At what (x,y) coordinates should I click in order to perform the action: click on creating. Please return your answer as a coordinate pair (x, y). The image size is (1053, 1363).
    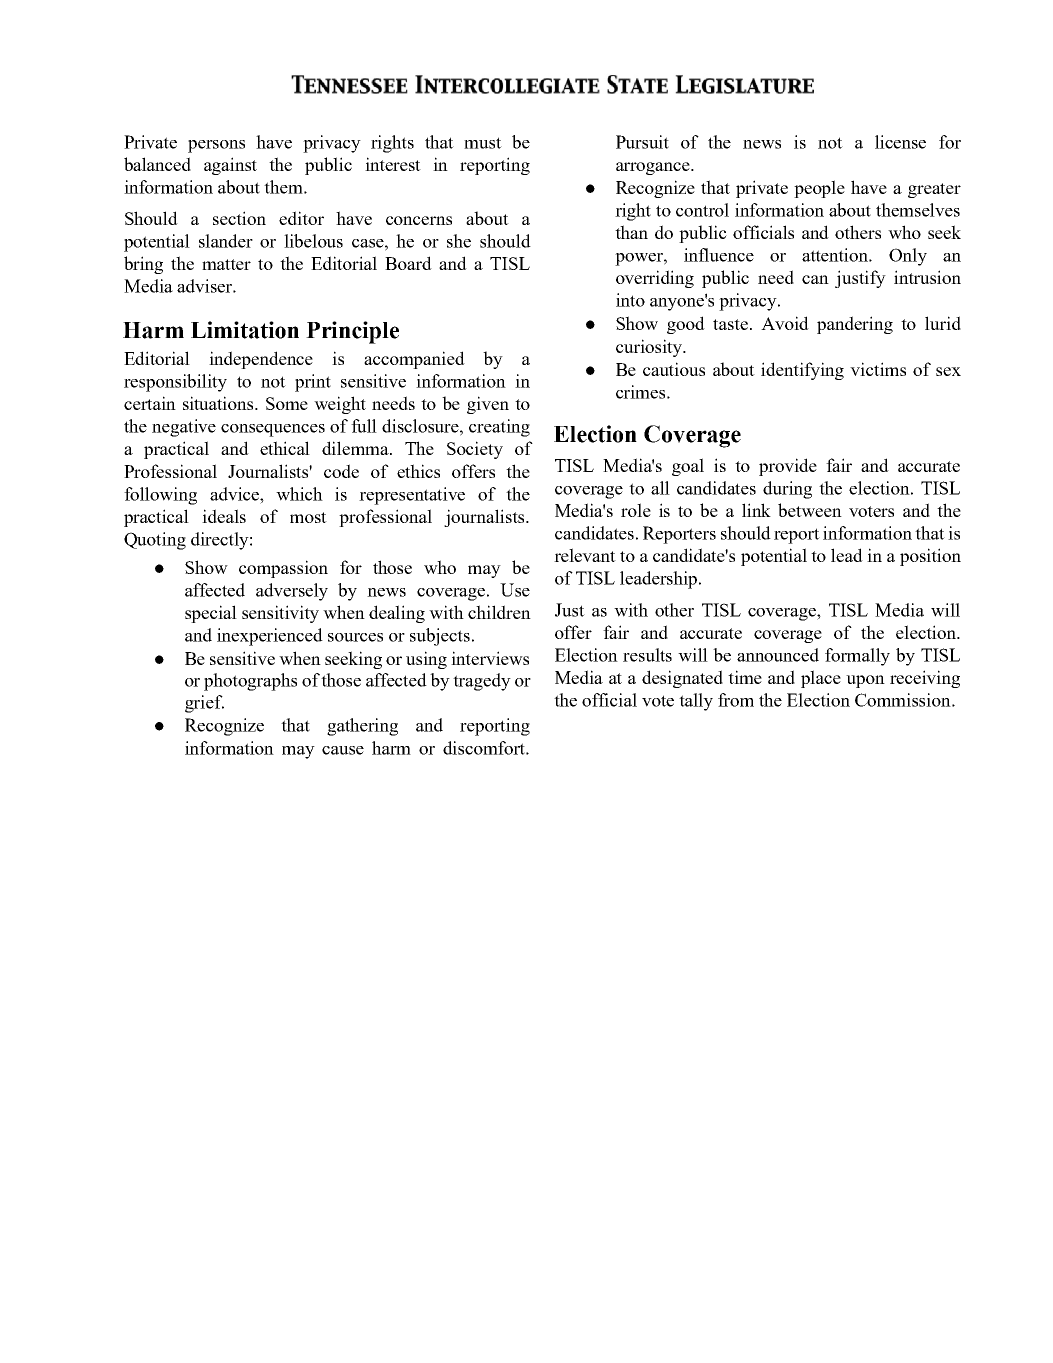
    Looking at the image, I should click on (499, 428).
